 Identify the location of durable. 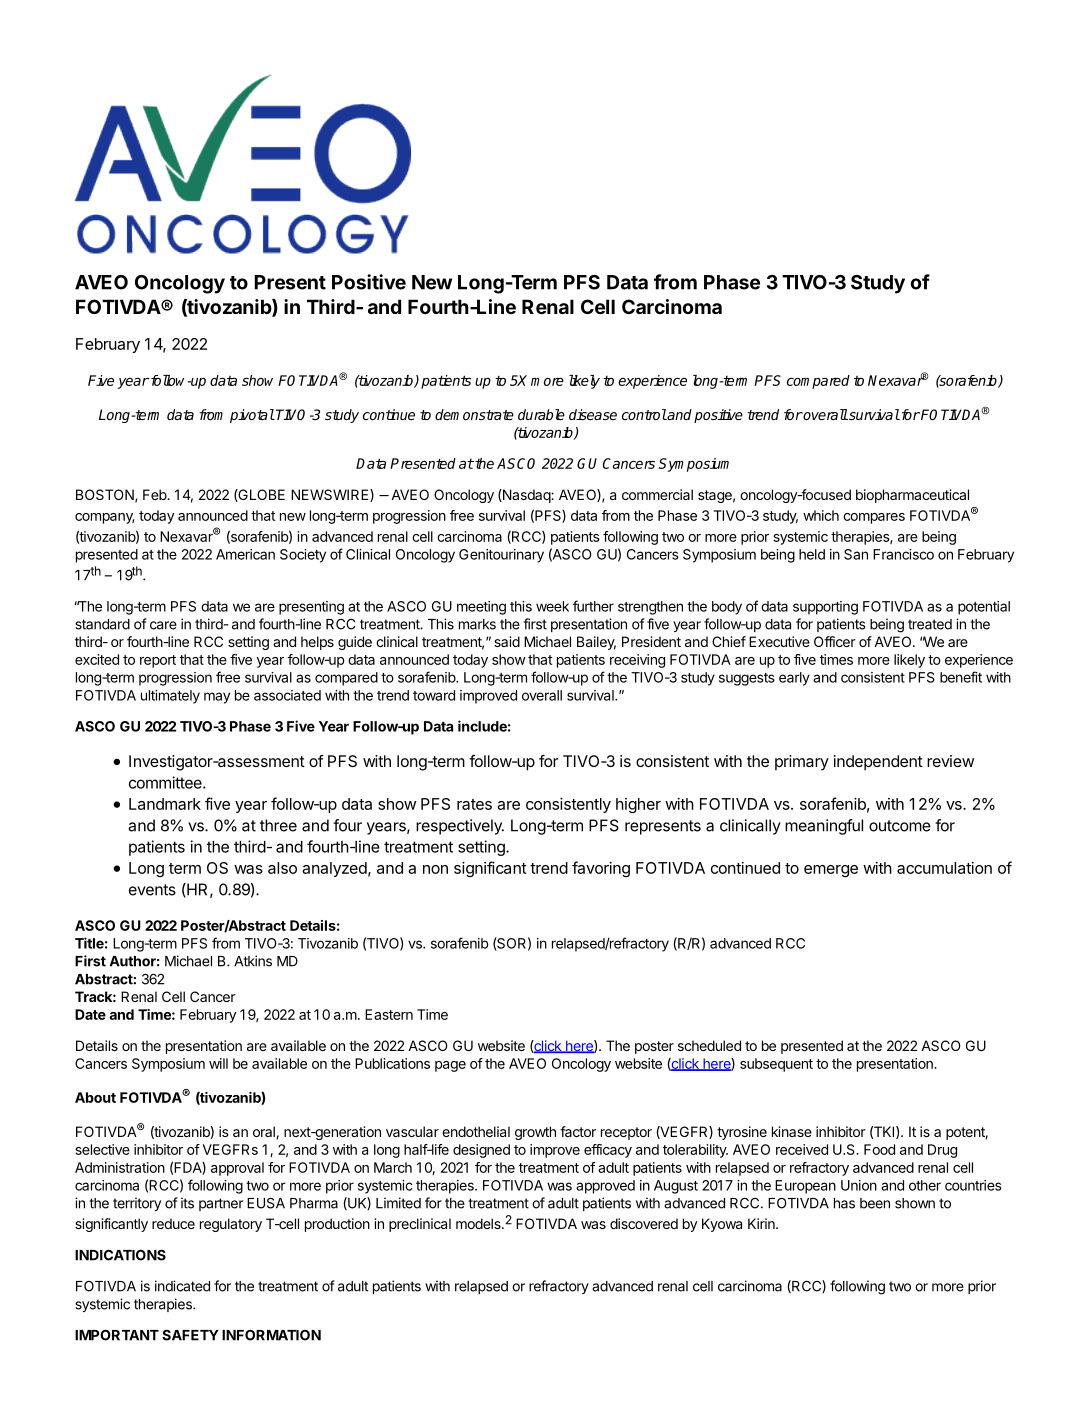
(541, 414).
